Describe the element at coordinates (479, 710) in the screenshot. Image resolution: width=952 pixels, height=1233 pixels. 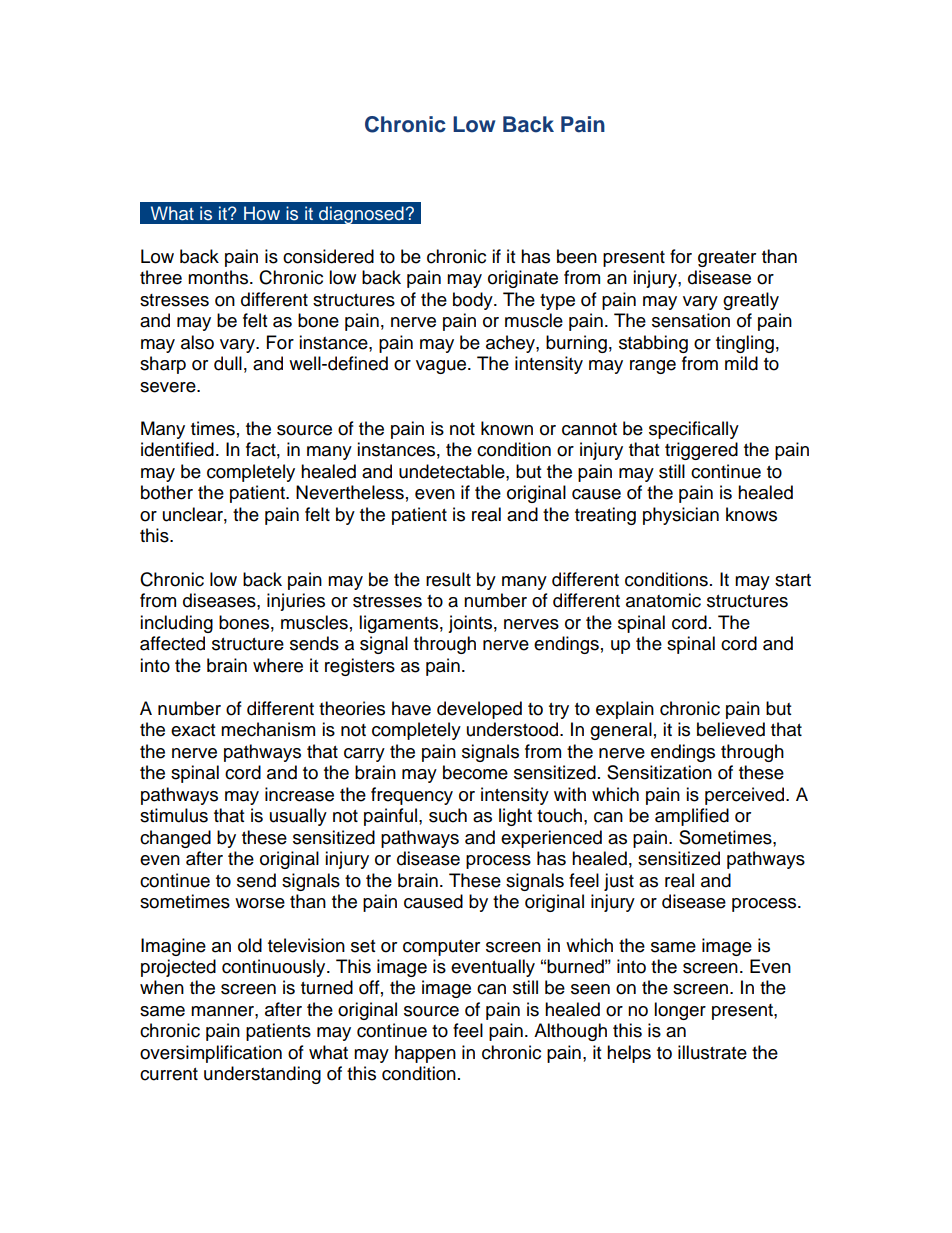
I see `developed` at that location.
